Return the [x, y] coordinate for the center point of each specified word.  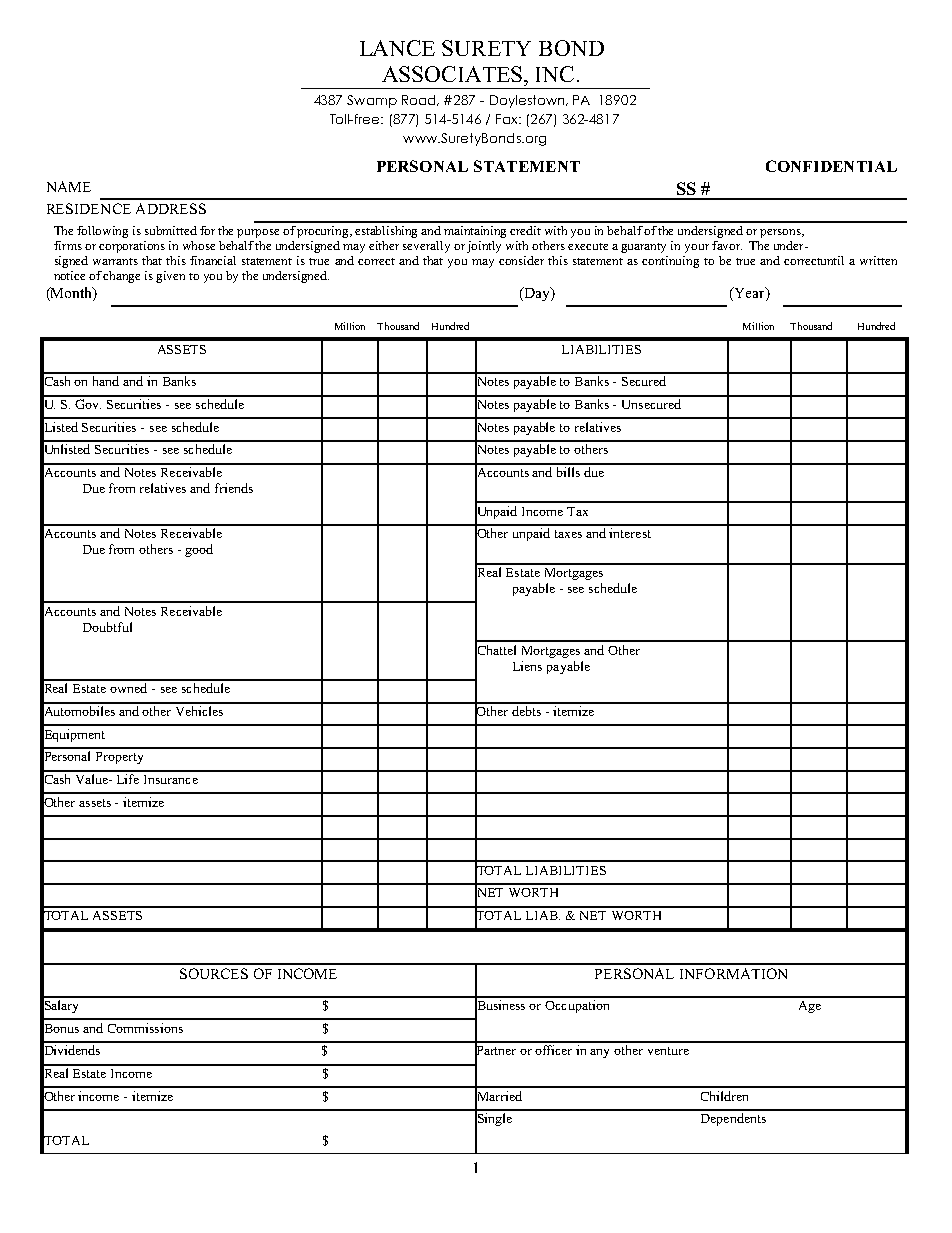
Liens [527, 666]
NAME [69, 186]
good [199, 550]
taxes [568, 534]
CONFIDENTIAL [831, 166]
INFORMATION [733, 973]
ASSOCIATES [453, 74]
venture [668, 1051]
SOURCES [214, 973]
